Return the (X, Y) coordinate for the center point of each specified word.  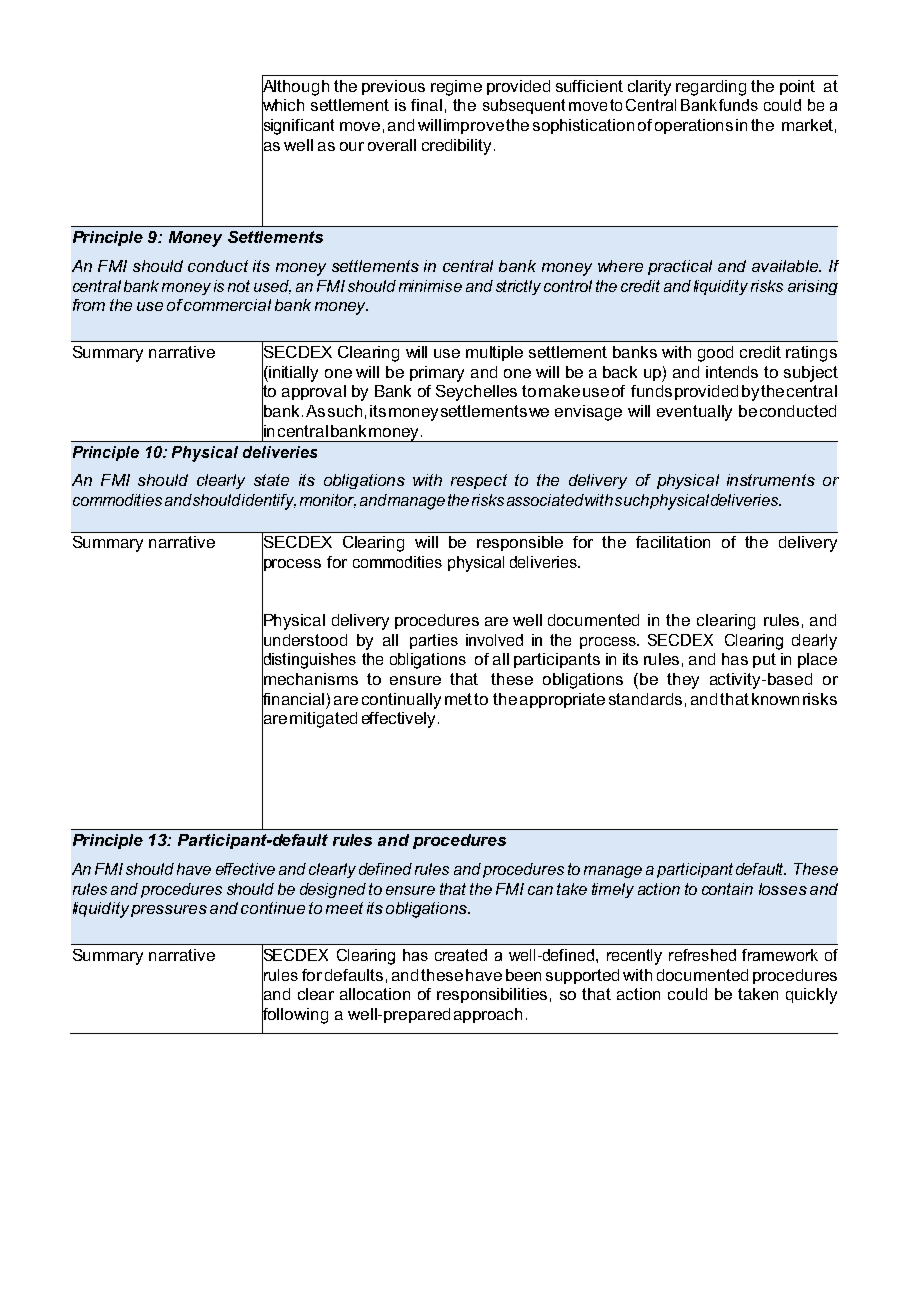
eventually (694, 413)
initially (292, 374)
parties (434, 641)
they (683, 681)
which (283, 105)
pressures (169, 911)
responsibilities (492, 995)
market (807, 125)
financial (293, 698)
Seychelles (476, 393)
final (426, 105)
